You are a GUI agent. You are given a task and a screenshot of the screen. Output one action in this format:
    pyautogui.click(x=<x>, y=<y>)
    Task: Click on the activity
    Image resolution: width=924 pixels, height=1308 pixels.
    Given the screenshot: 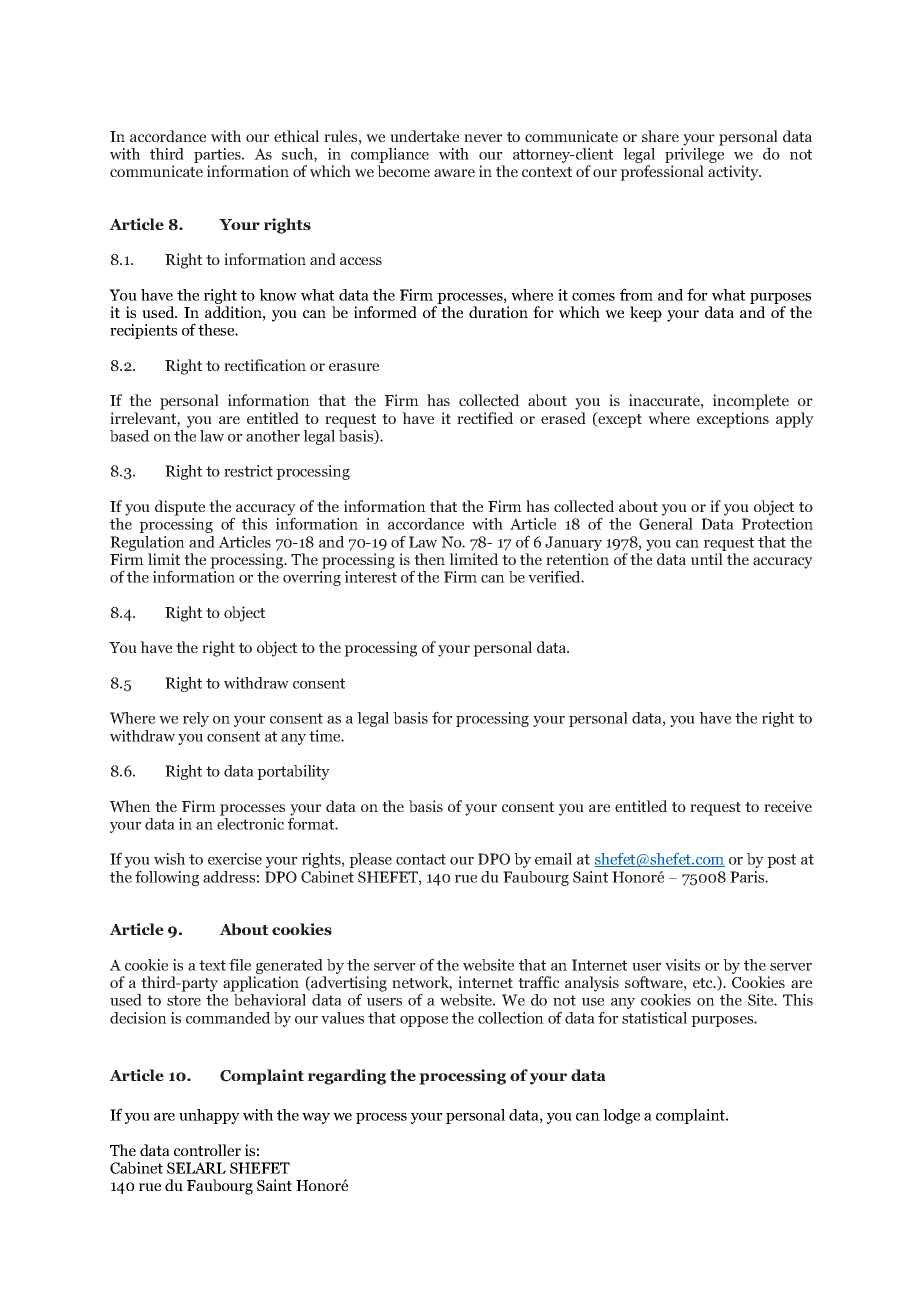 What is the action you would take?
    pyautogui.click(x=734, y=173)
